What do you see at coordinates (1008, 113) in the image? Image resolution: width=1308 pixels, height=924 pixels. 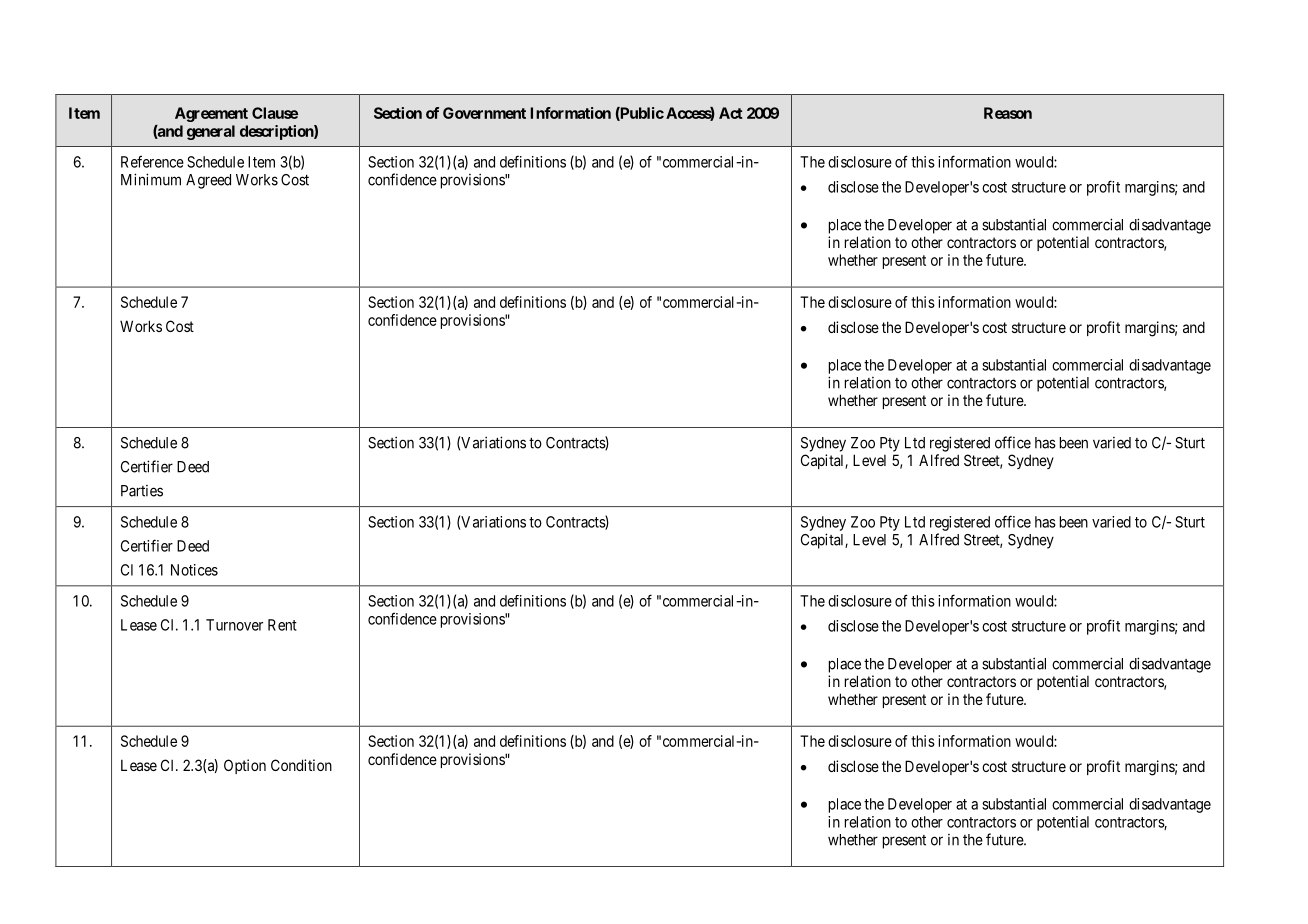 I see `Reason` at bounding box center [1008, 113].
